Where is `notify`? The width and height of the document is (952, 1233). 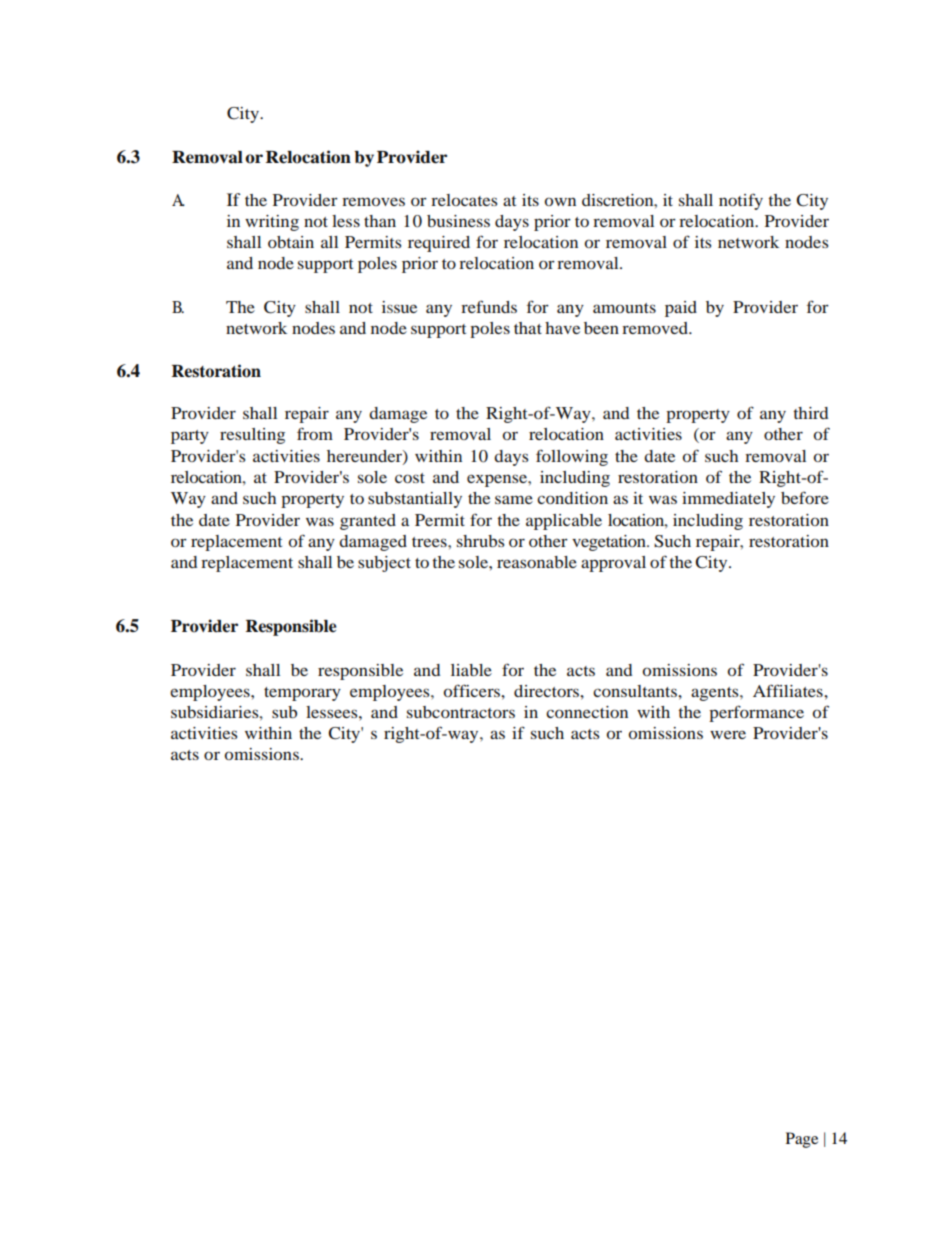
notify is located at coordinates (741, 201).
